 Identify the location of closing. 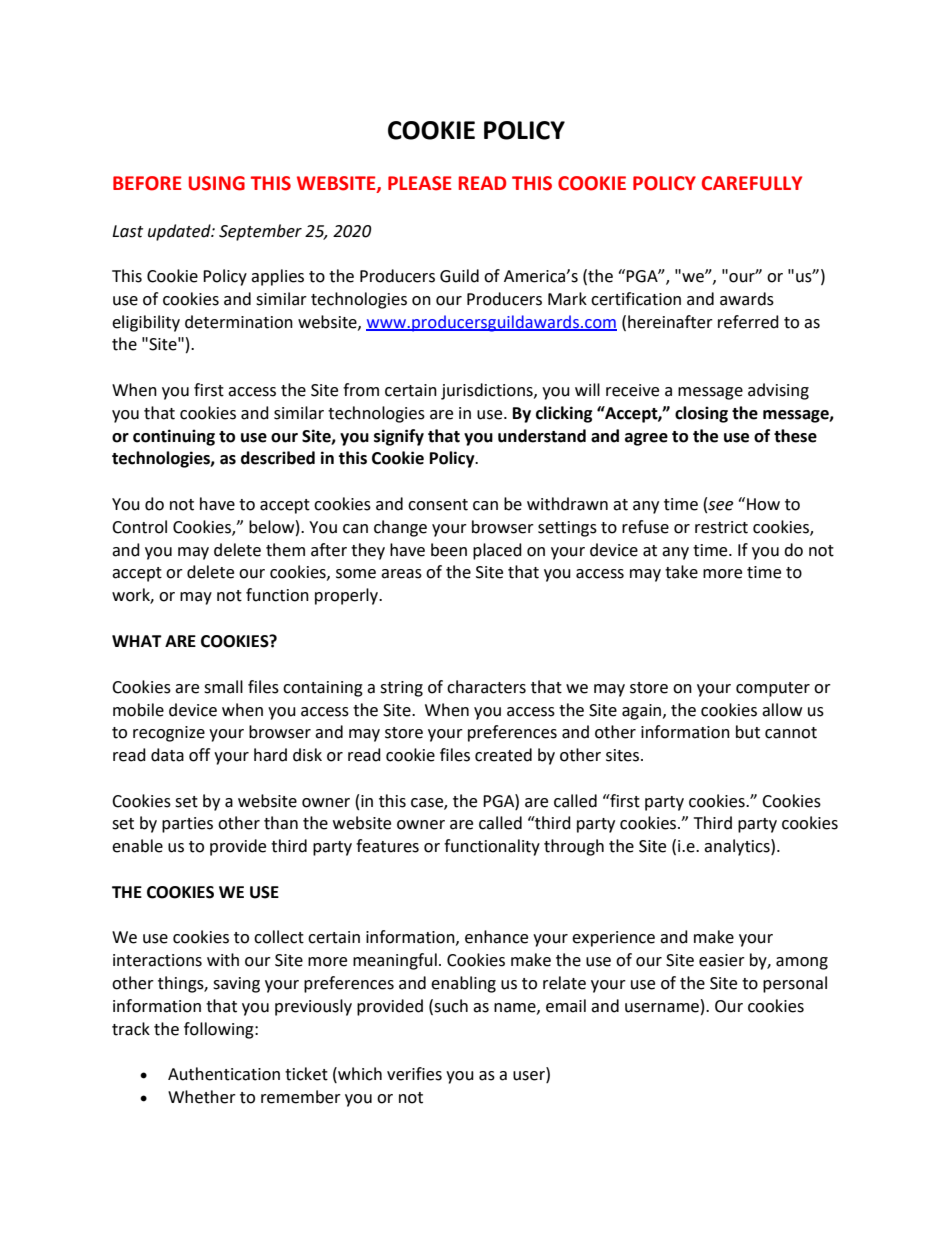
(701, 414).
